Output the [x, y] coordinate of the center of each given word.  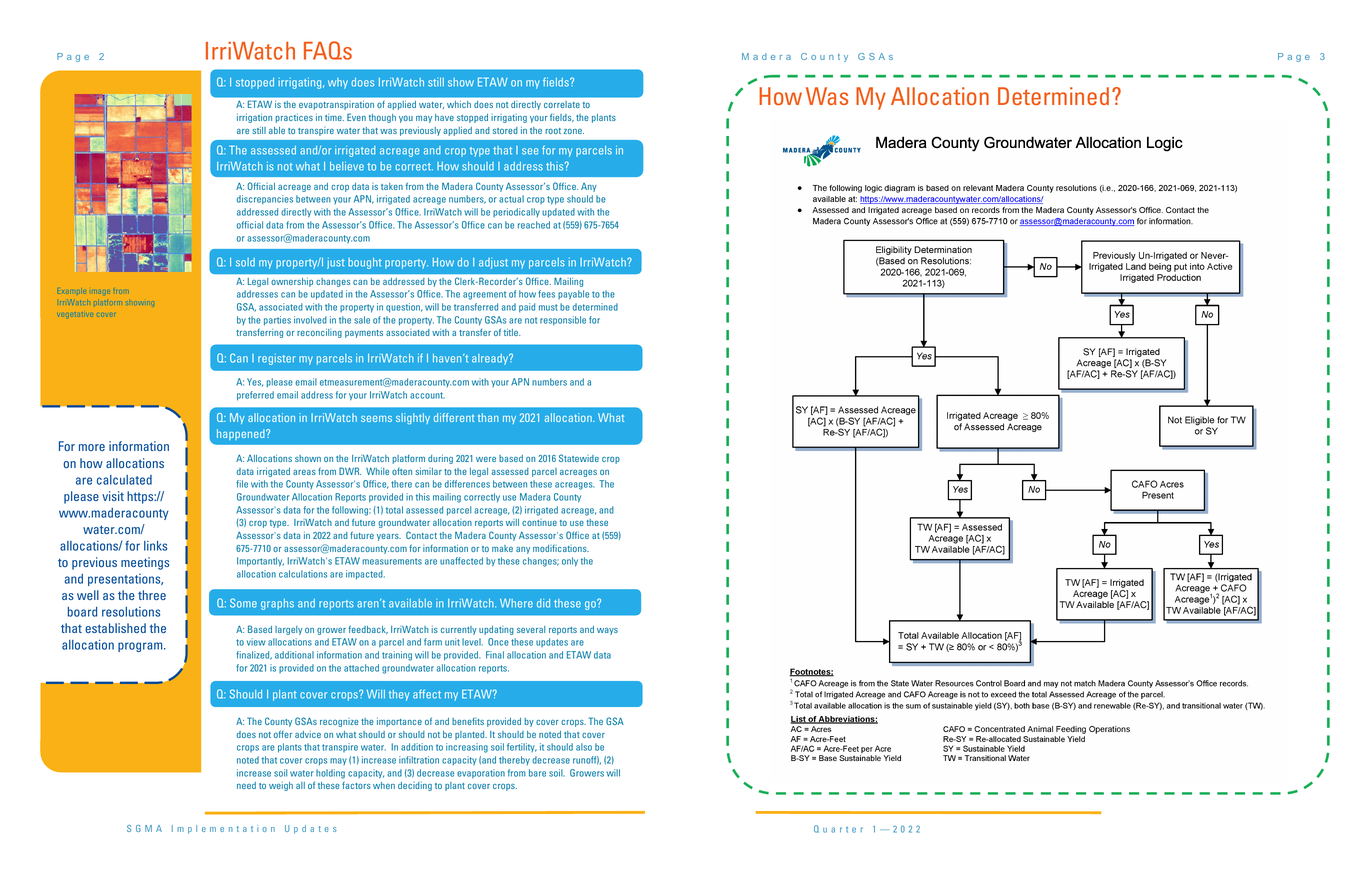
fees [546, 294]
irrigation [254, 118]
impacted [365, 575]
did [543, 603]
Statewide [579, 458]
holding [330, 774]
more [92, 447]
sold [245, 262]
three [152, 595]
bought [364, 263]
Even [356, 117]
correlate [562, 104]
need [246, 785]
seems [376, 418]
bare [537, 773]
